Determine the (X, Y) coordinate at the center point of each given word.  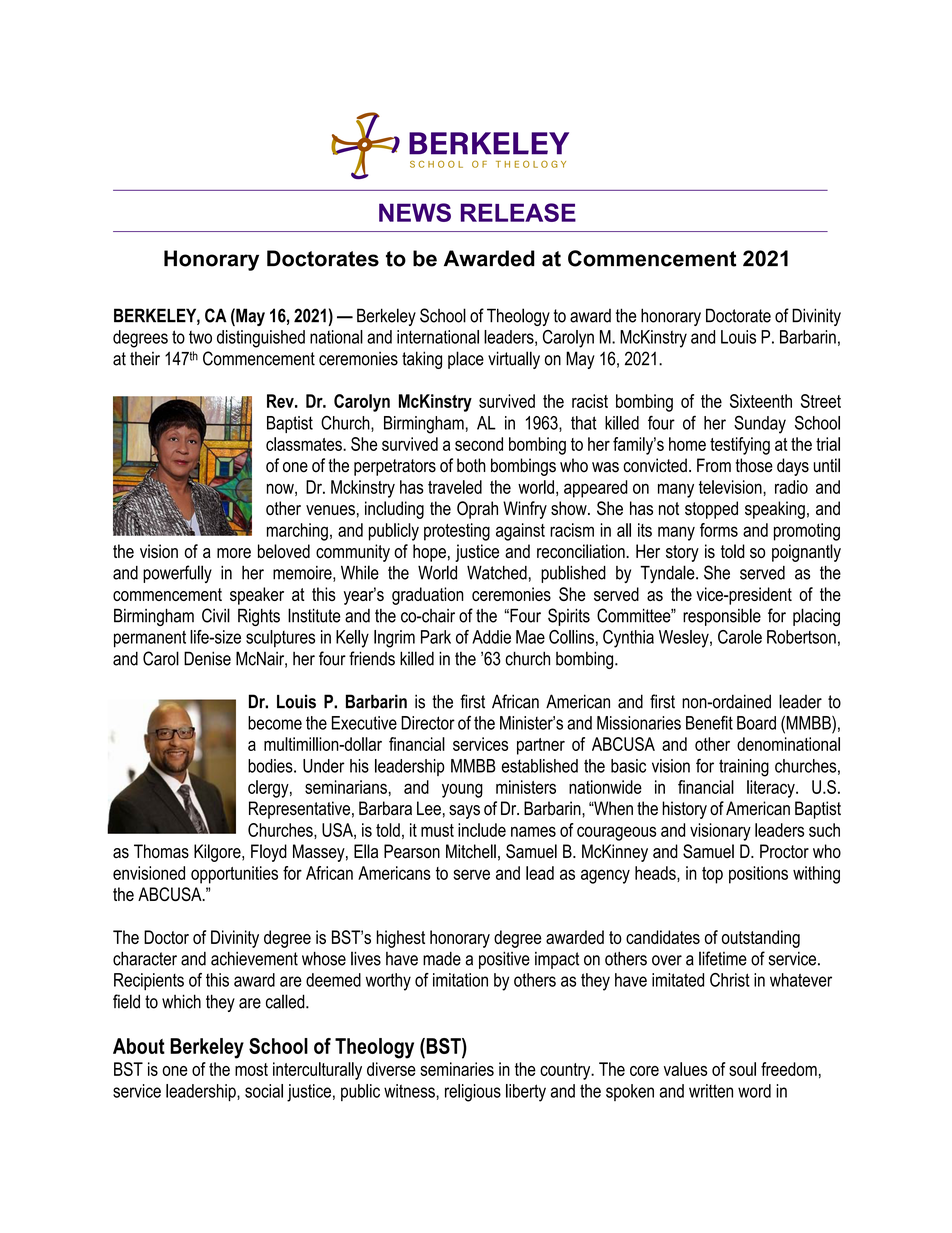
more (234, 553)
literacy (772, 789)
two (200, 337)
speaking (775, 510)
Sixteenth (761, 401)
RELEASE (518, 212)
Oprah (477, 510)
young (462, 790)
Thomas (161, 851)
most (251, 1069)
